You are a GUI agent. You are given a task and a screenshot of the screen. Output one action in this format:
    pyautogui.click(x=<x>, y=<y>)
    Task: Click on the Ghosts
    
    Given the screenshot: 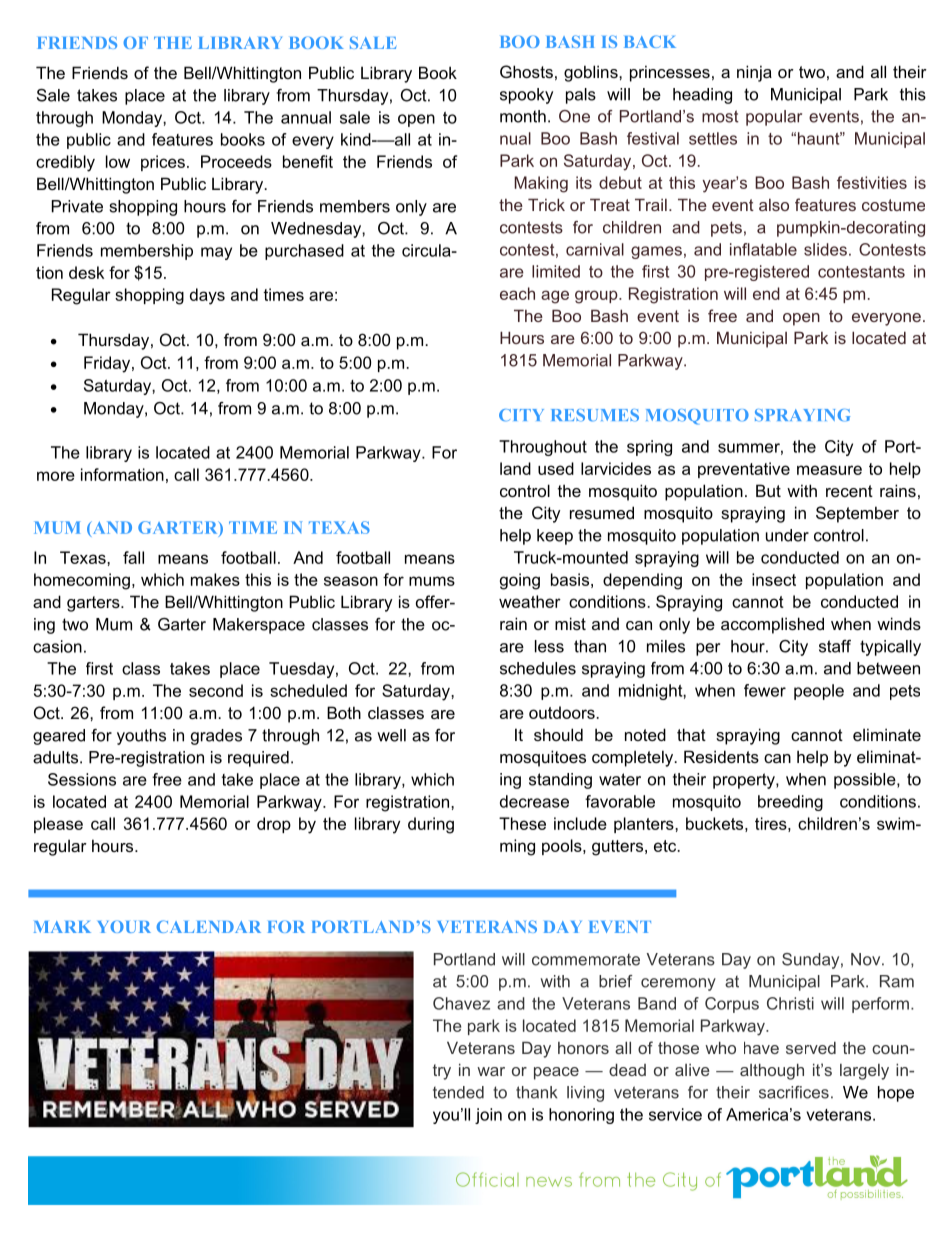 What is the action you would take?
    pyautogui.click(x=526, y=71)
